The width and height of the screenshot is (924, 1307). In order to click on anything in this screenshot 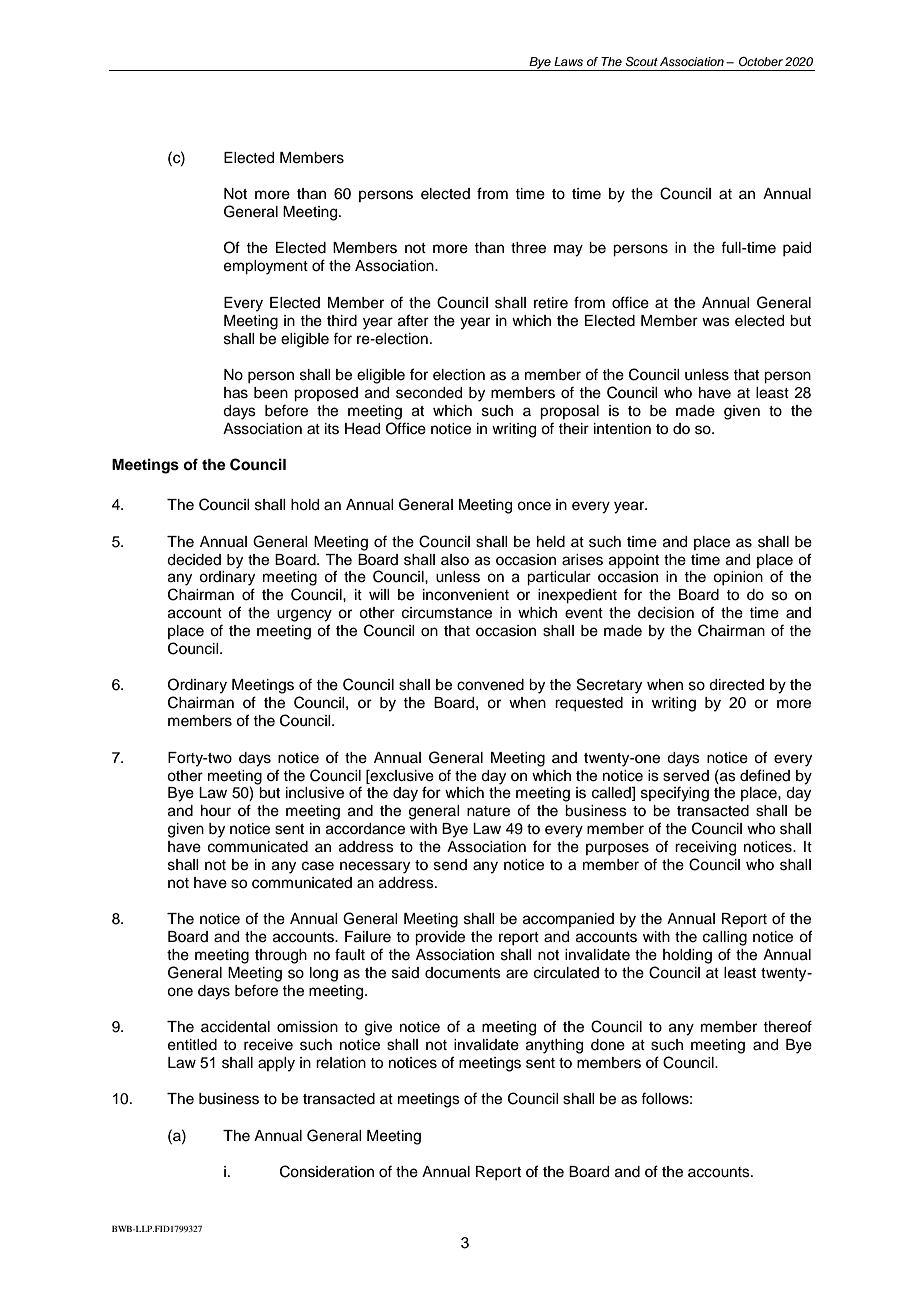, I will do `click(554, 1046)`.
